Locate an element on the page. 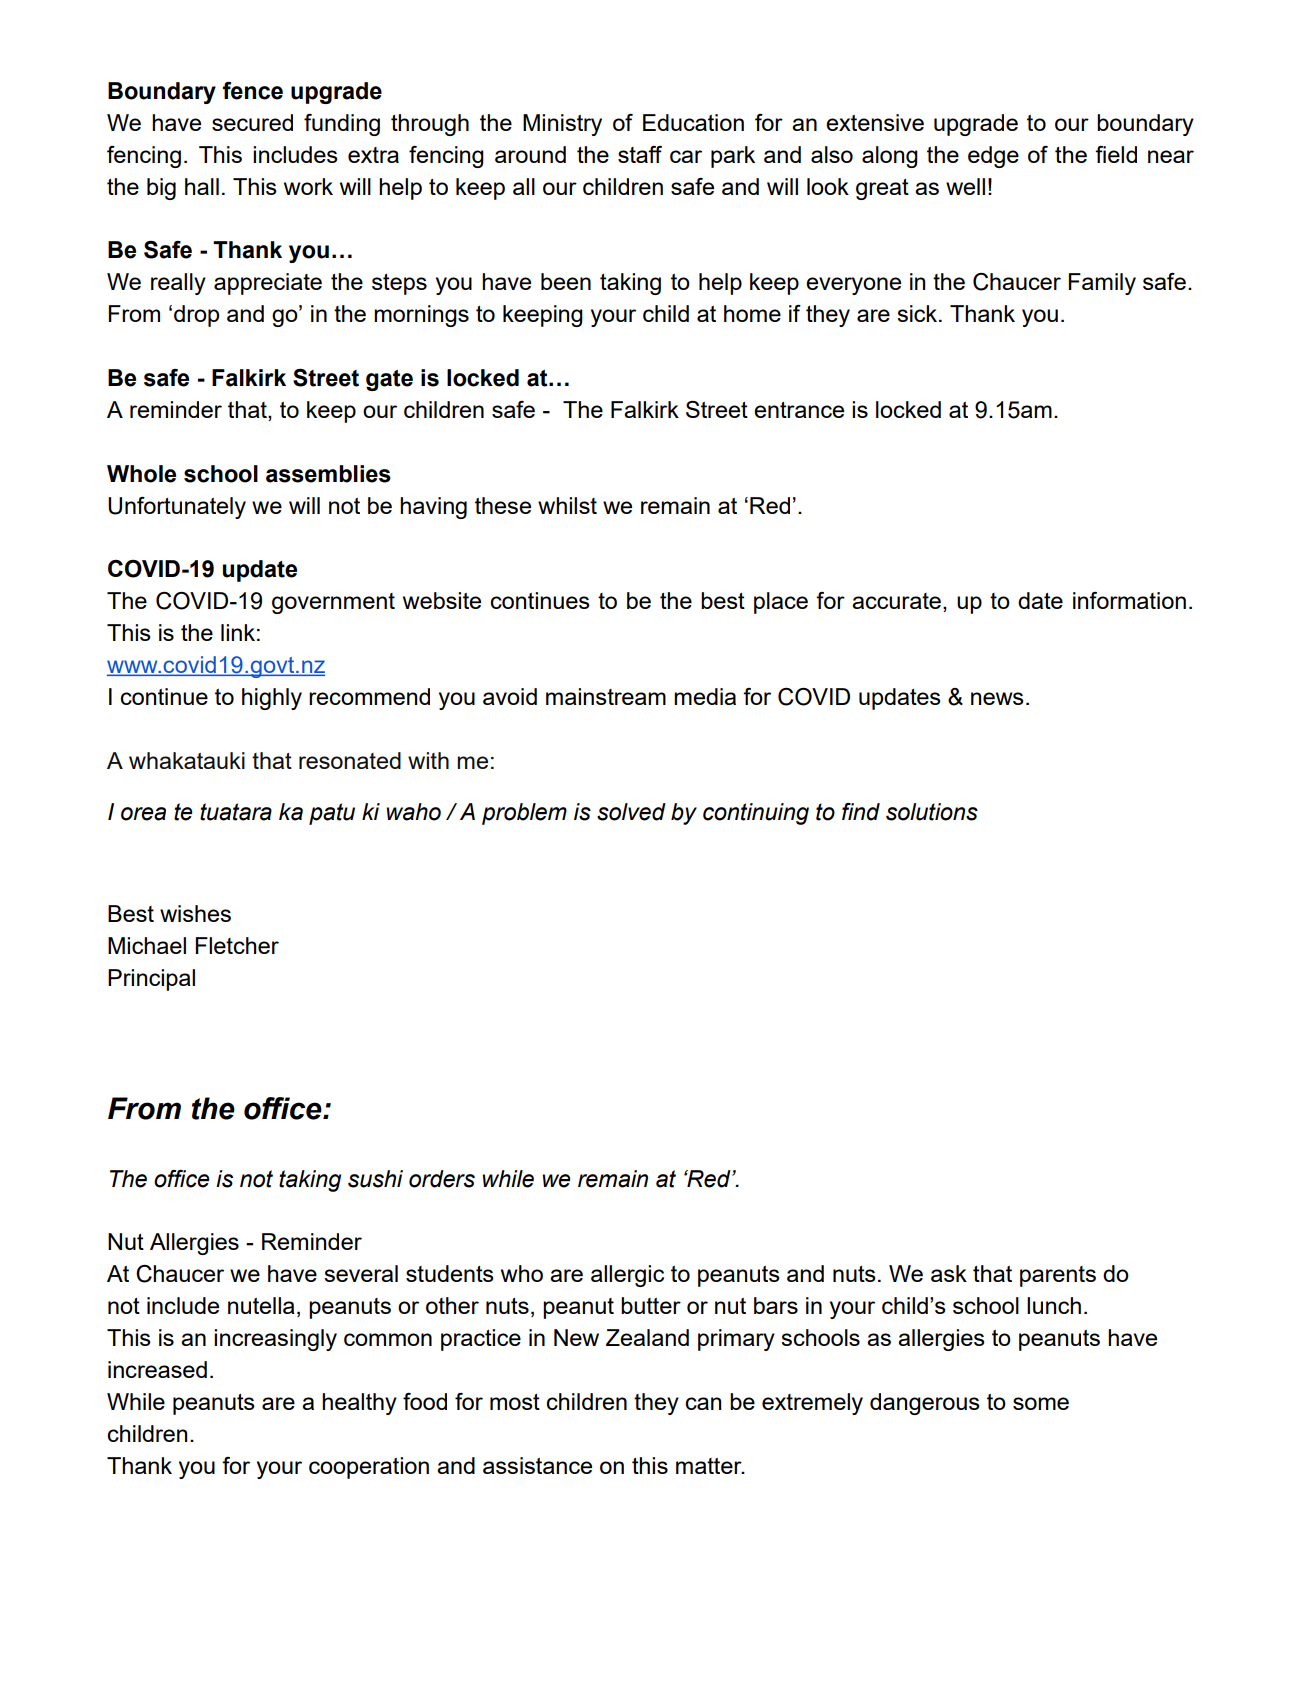 This page has height=1684, width=1301. solved is located at coordinates (631, 812).
